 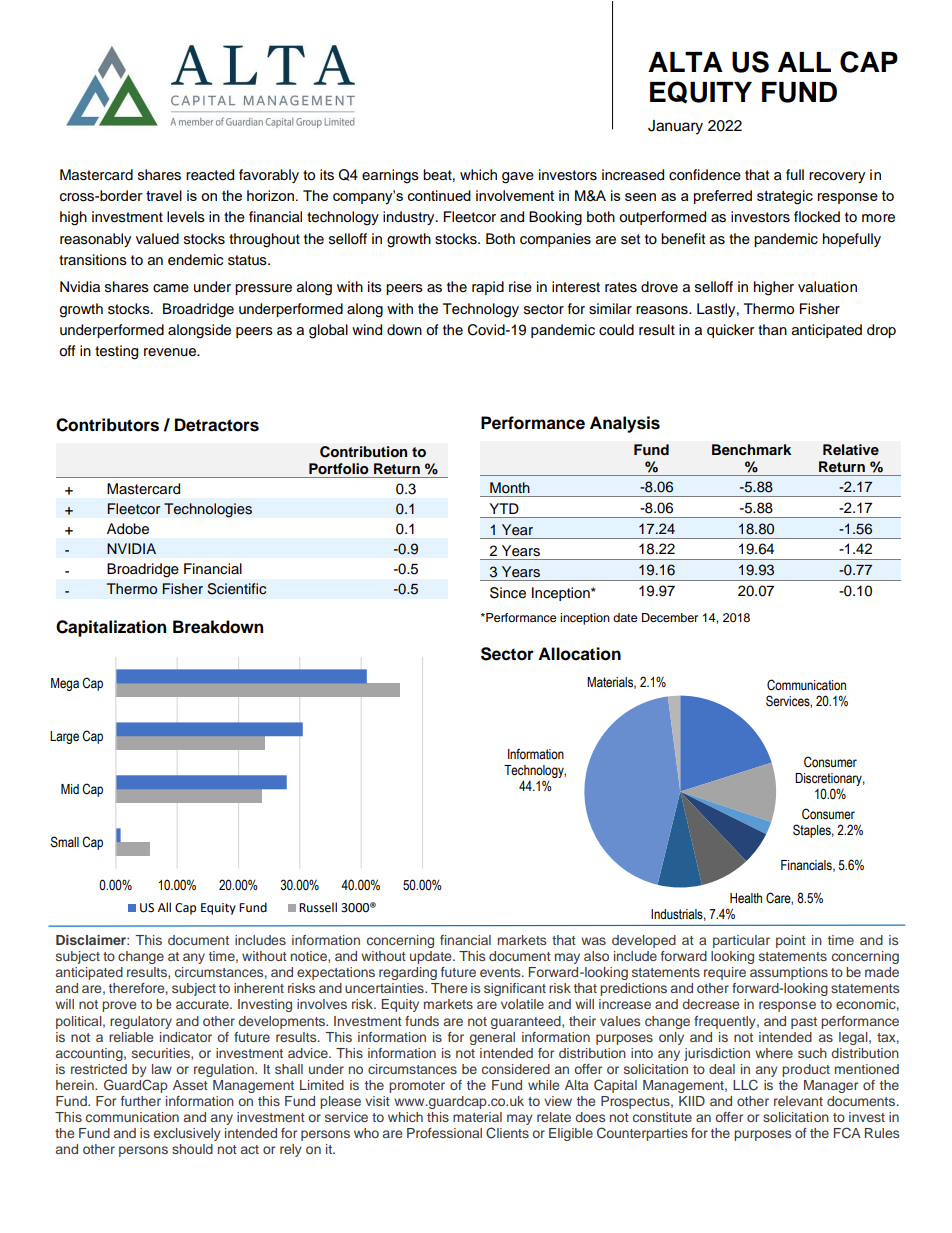 I want to click on exclusively, so click(x=187, y=1134).
